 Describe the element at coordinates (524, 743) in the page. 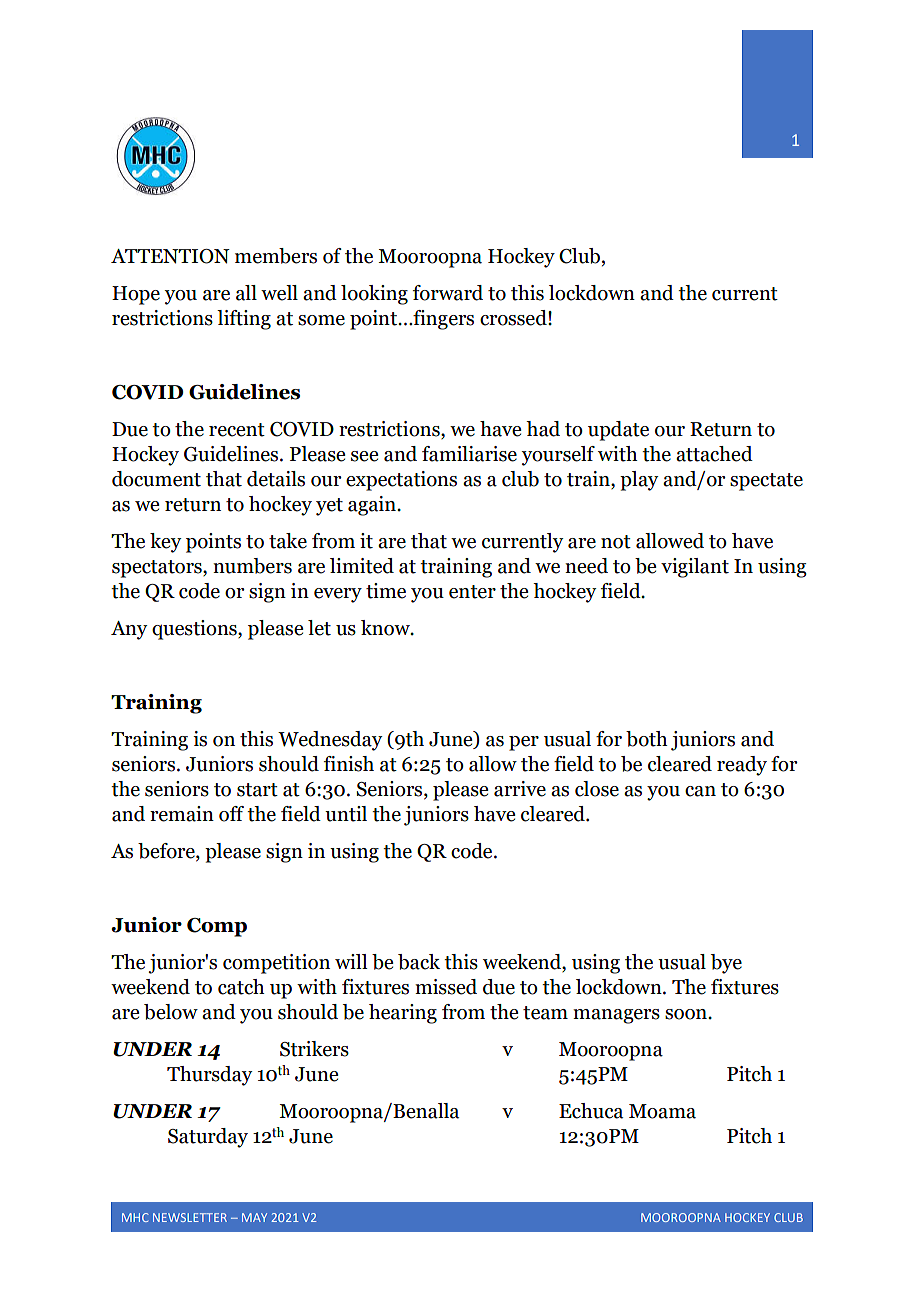

I see `per` at that location.
